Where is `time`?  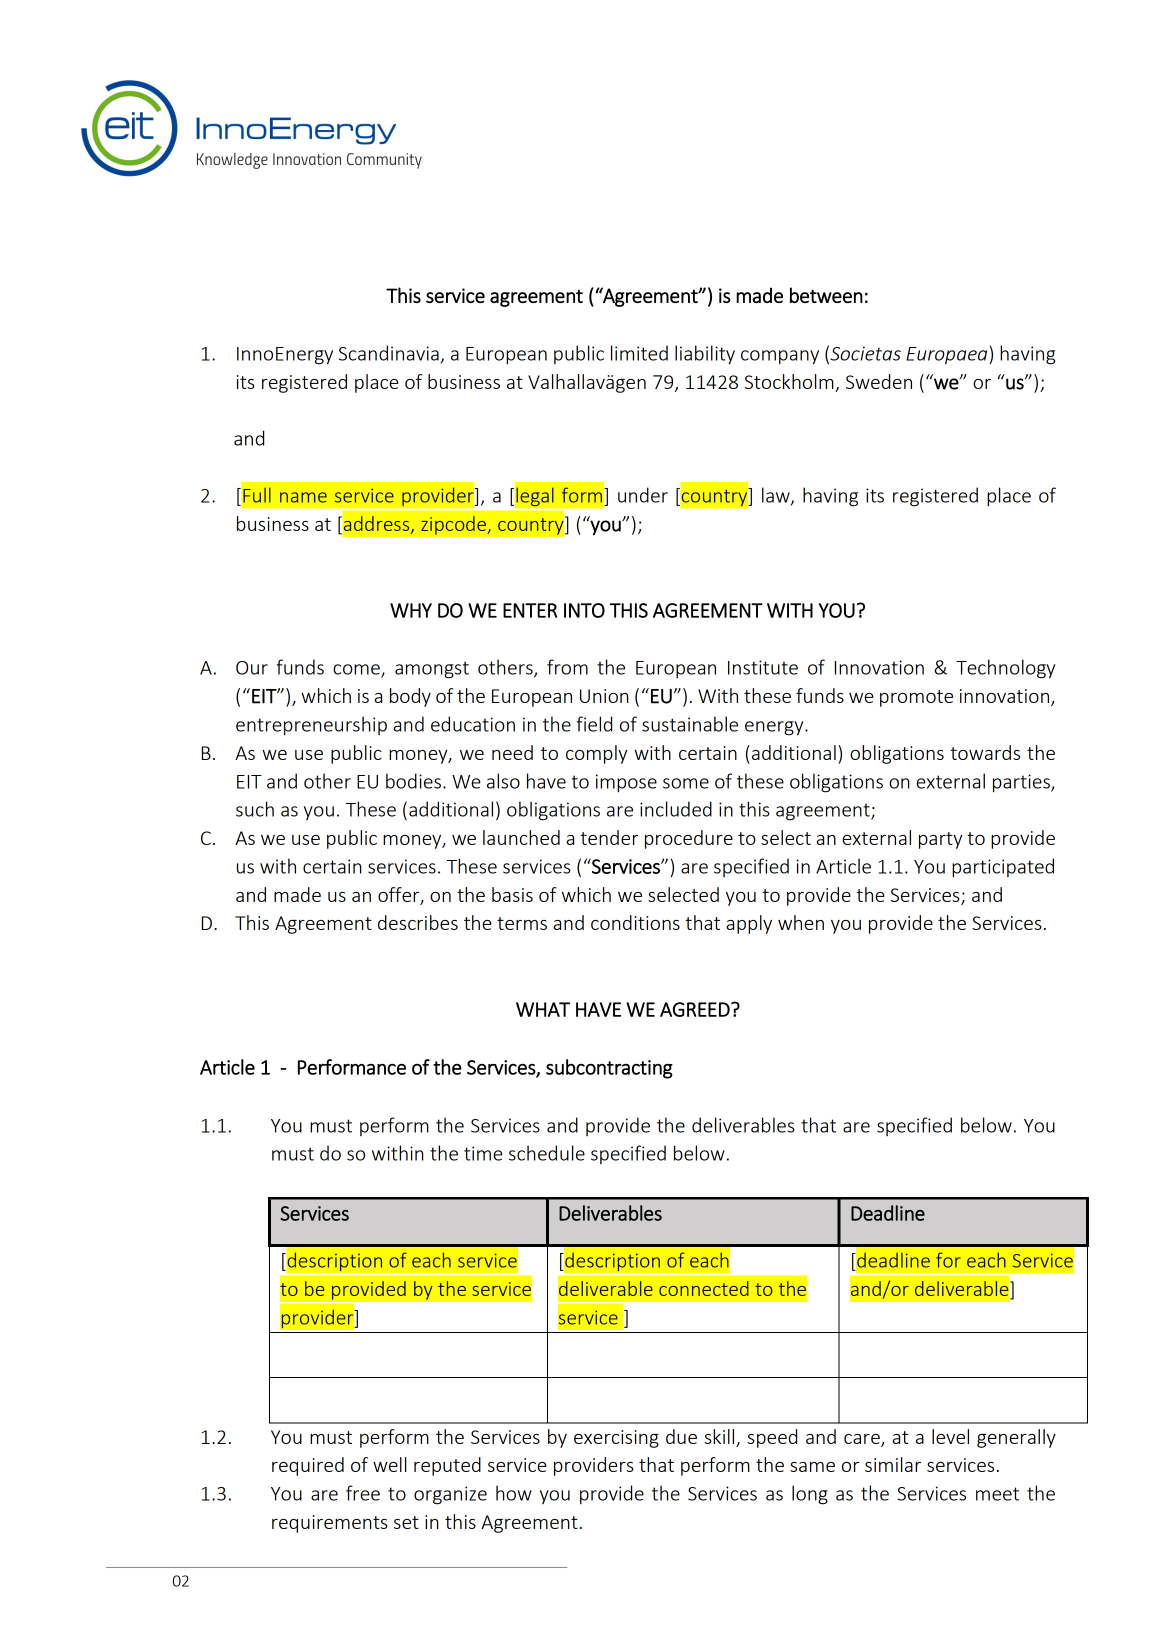
time is located at coordinates (483, 1153).
